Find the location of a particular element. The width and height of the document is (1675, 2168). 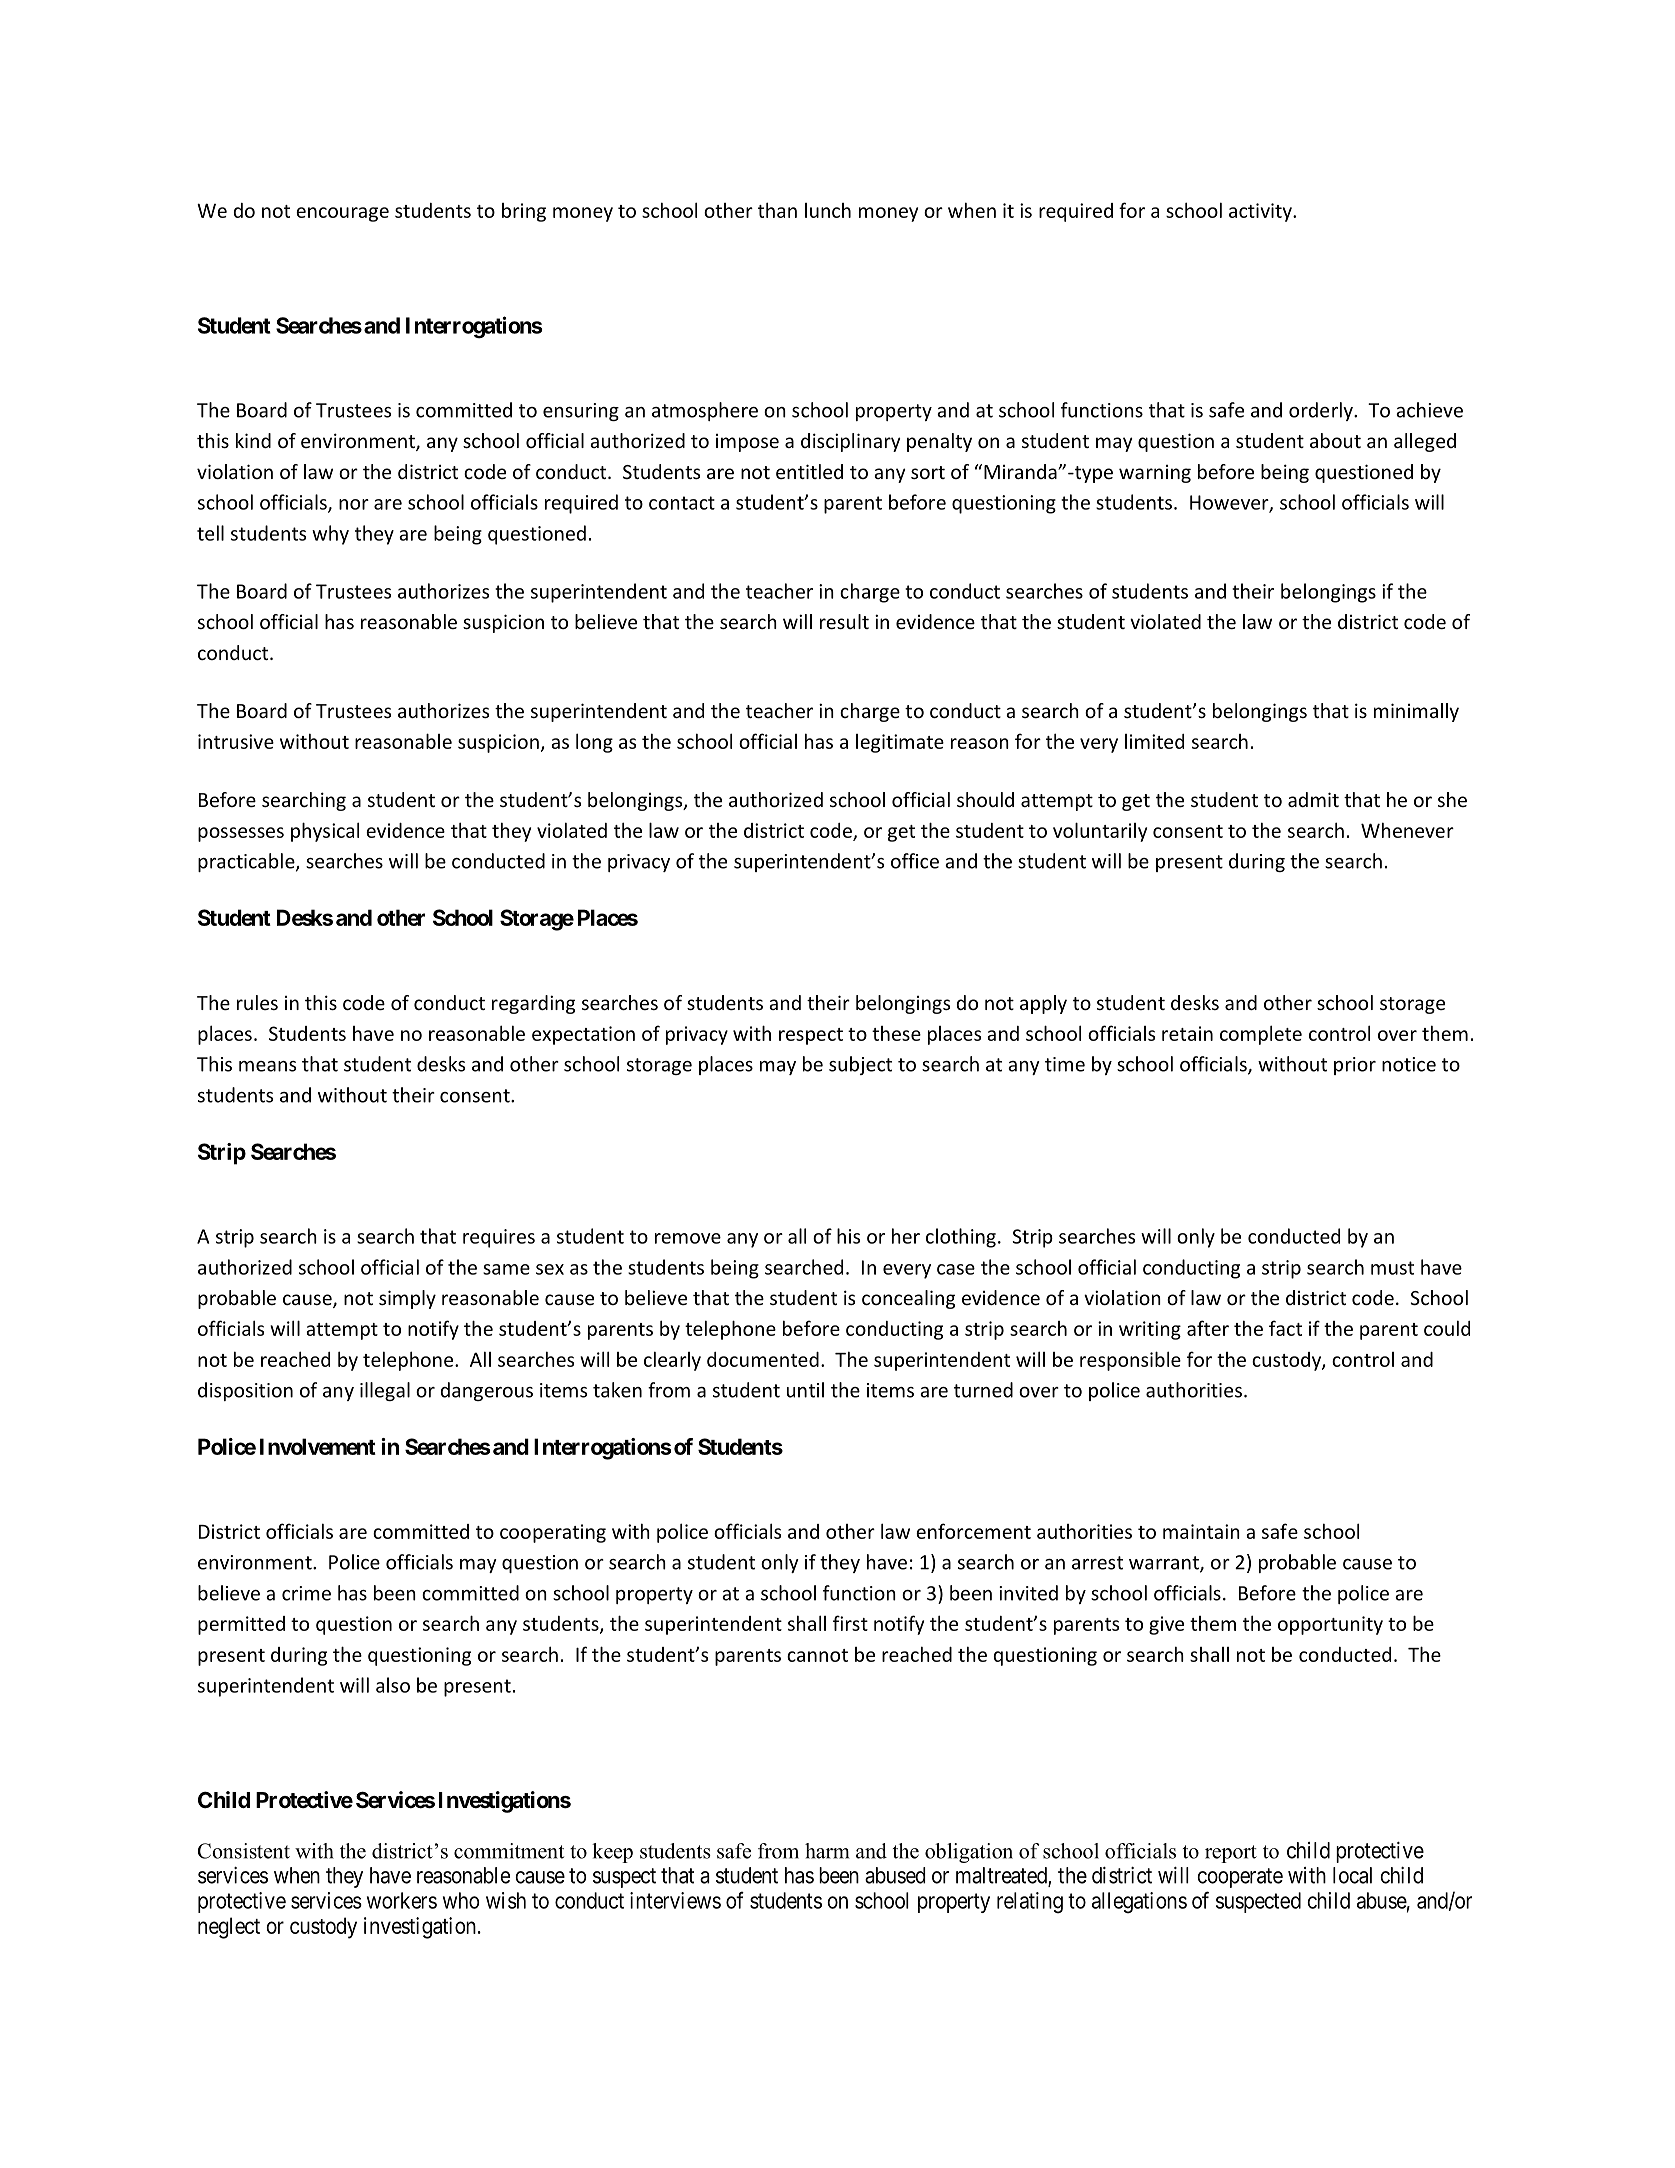

activity is located at coordinates (1261, 212).
